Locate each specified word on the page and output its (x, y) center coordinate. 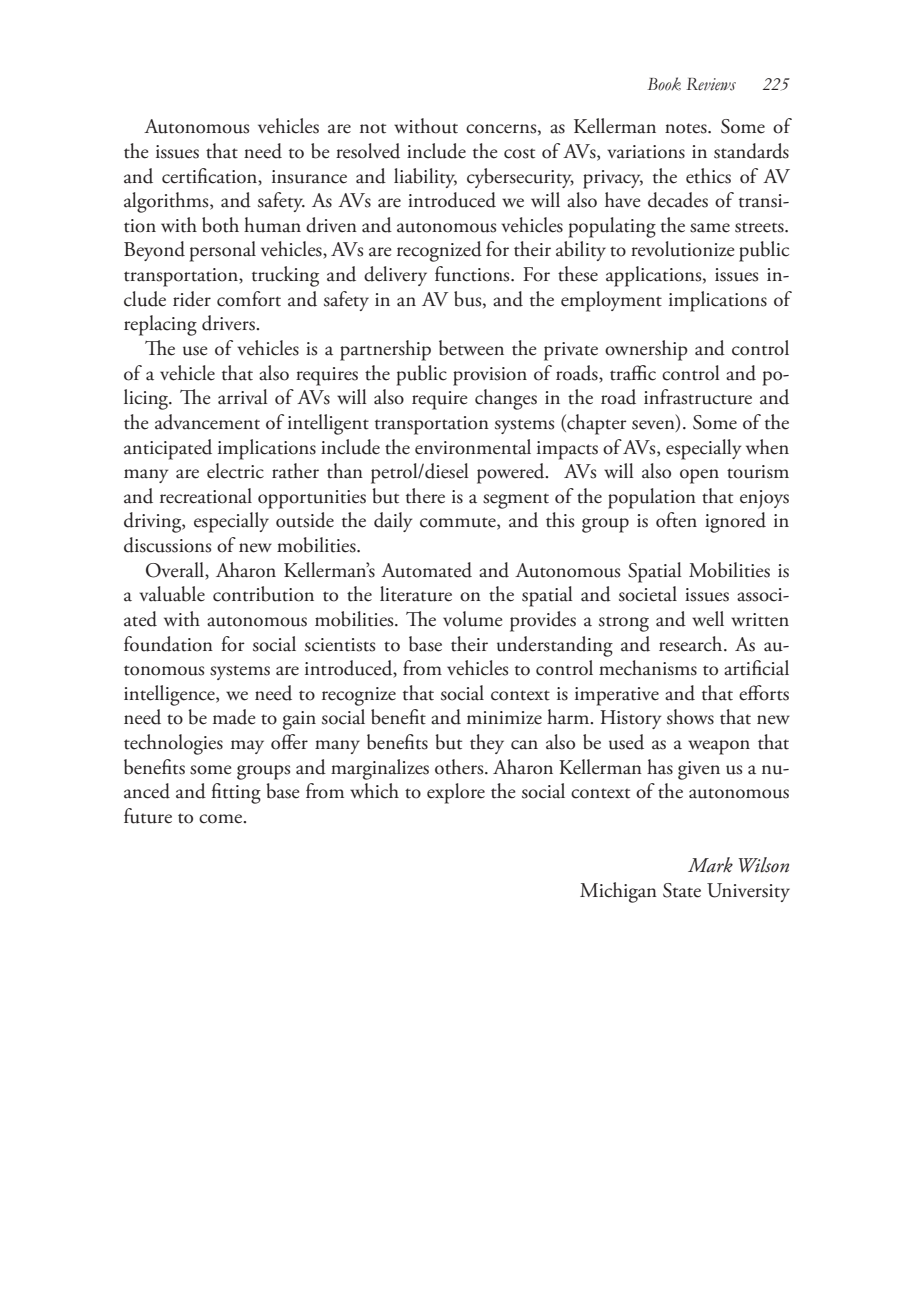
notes (687, 128)
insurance (309, 177)
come (221, 819)
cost (519, 153)
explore (456, 793)
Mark (710, 864)
